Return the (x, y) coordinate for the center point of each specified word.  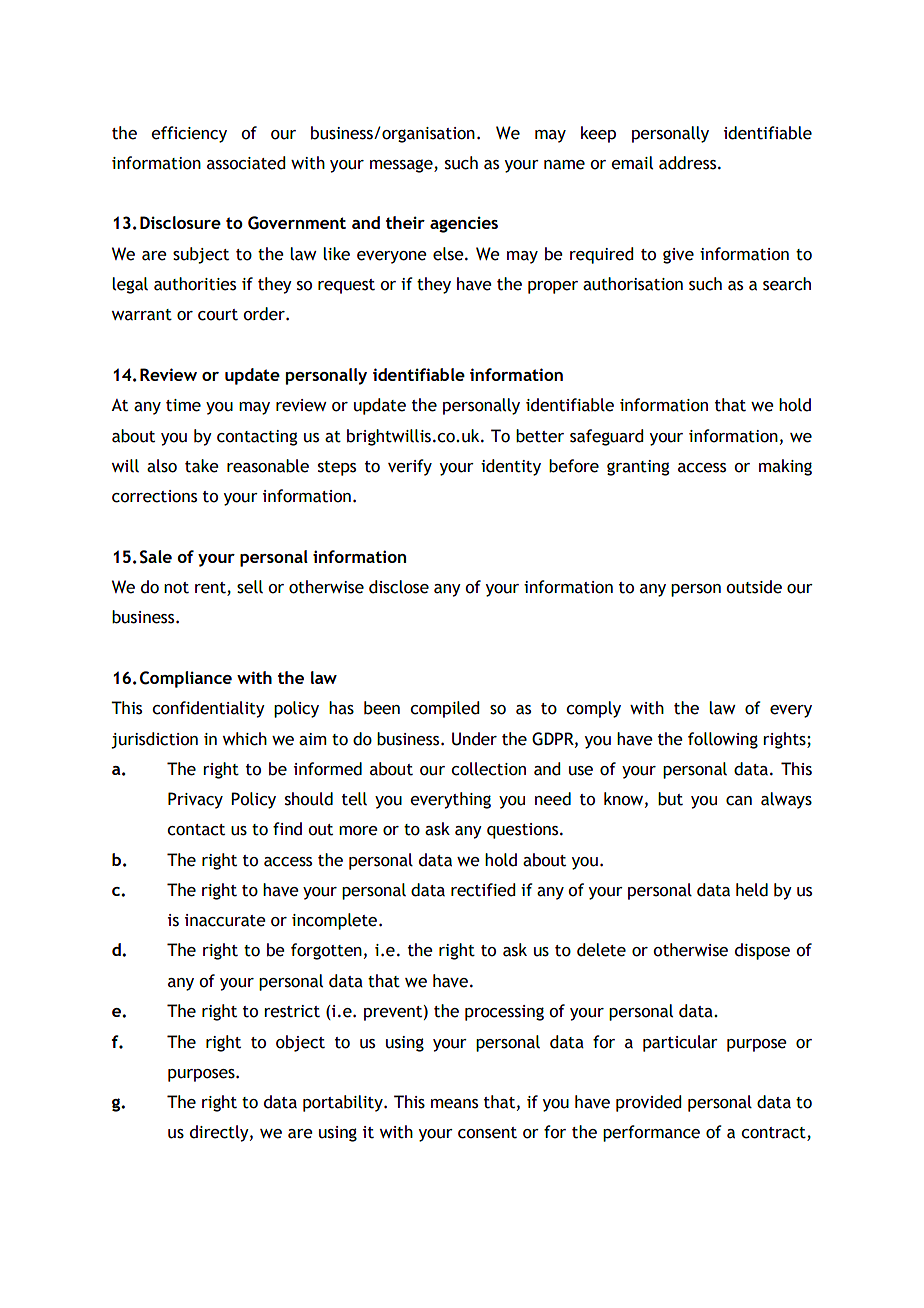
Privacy (195, 800)
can (739, 801)
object (300, 1043)
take (202, 466)
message (402, 166)
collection (488, 769)
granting (638, 468)
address (689, 163)
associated (246, 163)
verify (410, 467)
